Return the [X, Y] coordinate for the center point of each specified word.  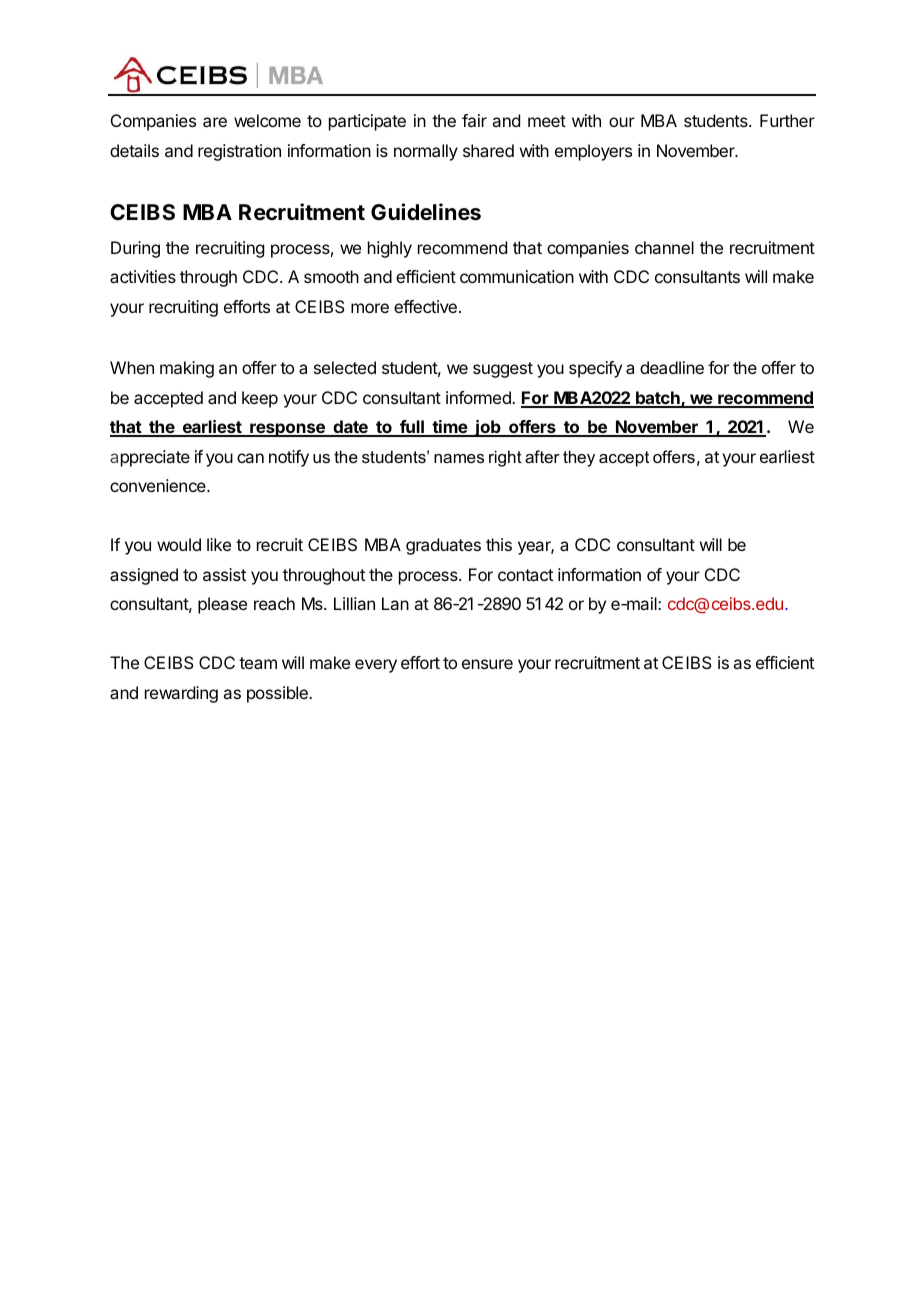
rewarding [181, 694]
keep [260, 399]
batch [658, 399]
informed [479, 397]
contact [525, 575]
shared [488, 150]
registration [239, 152]
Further [787, 120]
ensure [487, 664]
